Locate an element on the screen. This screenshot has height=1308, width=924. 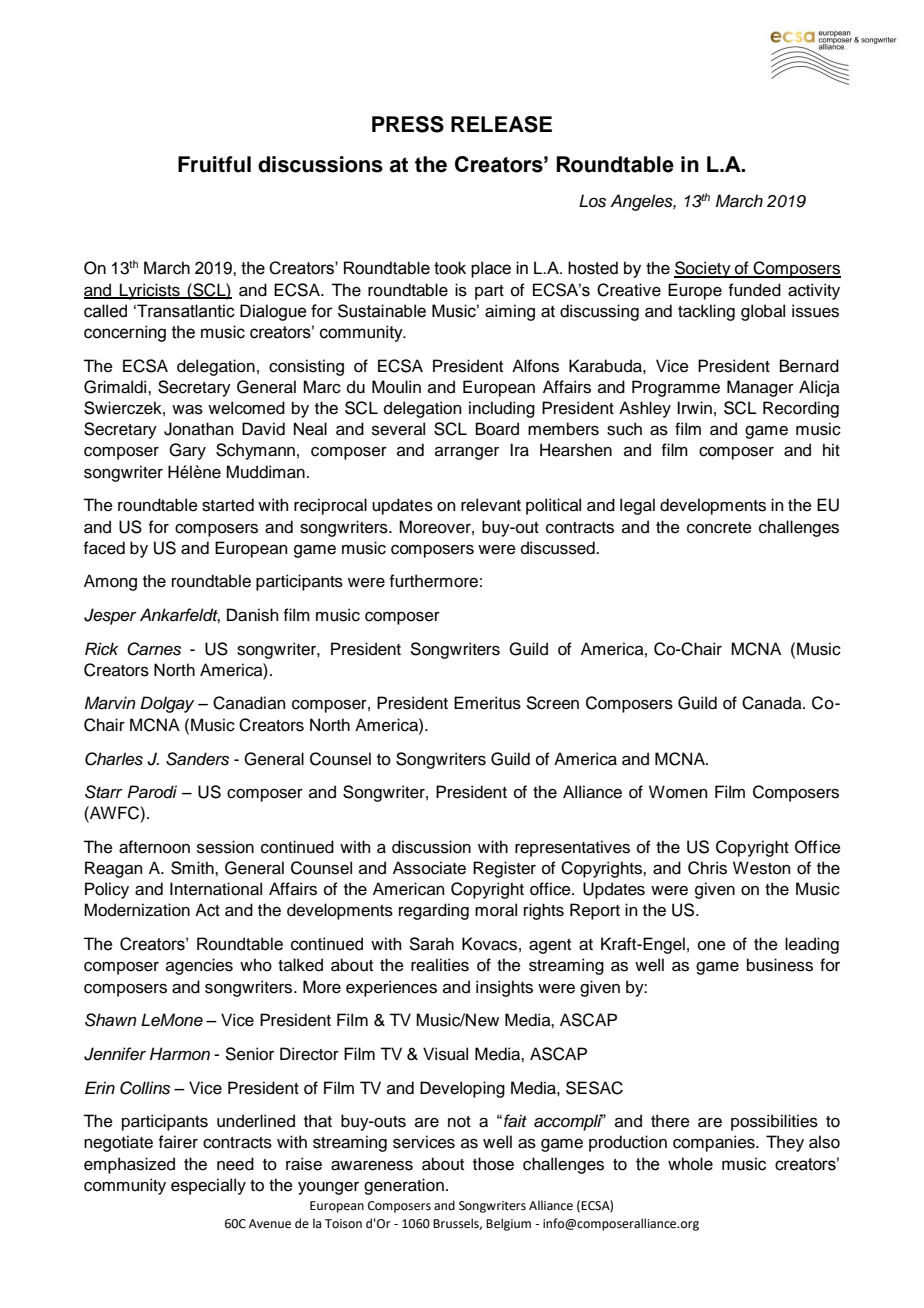
Emeritus is located at coordinates (487, 703).
